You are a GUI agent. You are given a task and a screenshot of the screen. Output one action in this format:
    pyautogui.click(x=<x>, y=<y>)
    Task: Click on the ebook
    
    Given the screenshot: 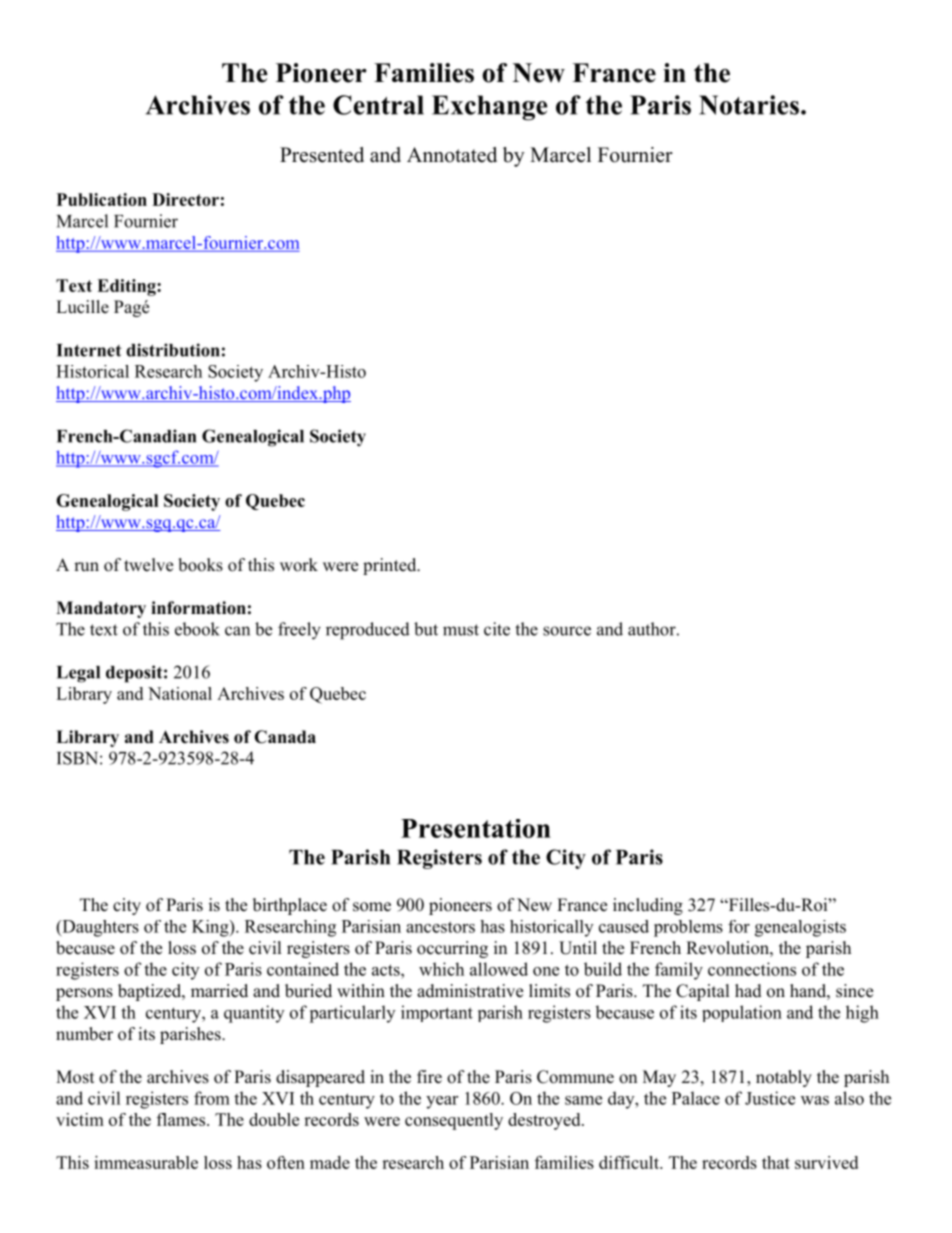 What is the action you would take?
    pyautogui.click(x=197, y=629)
